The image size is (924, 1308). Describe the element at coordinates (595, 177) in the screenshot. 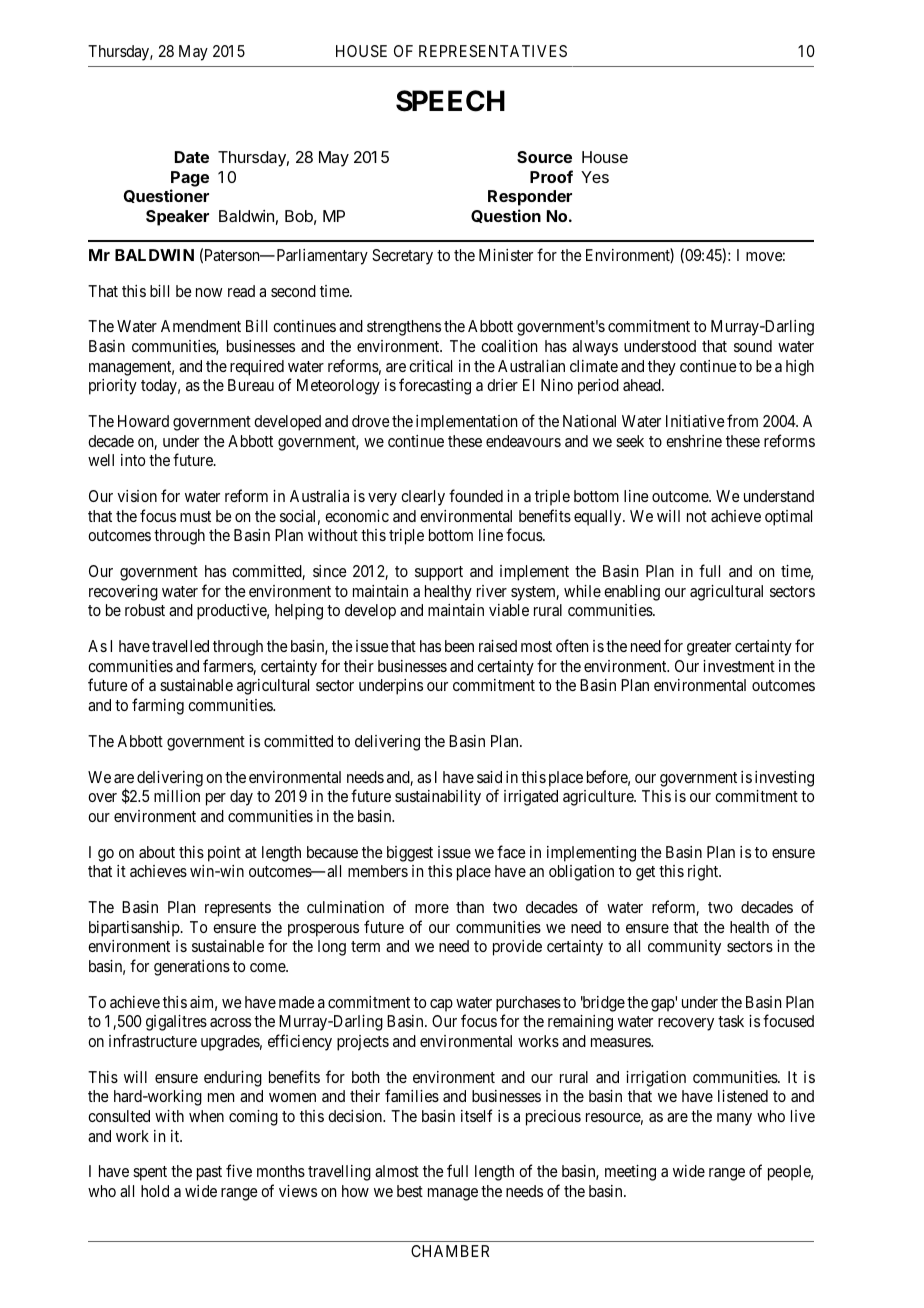

I see `Yes` at that location.
